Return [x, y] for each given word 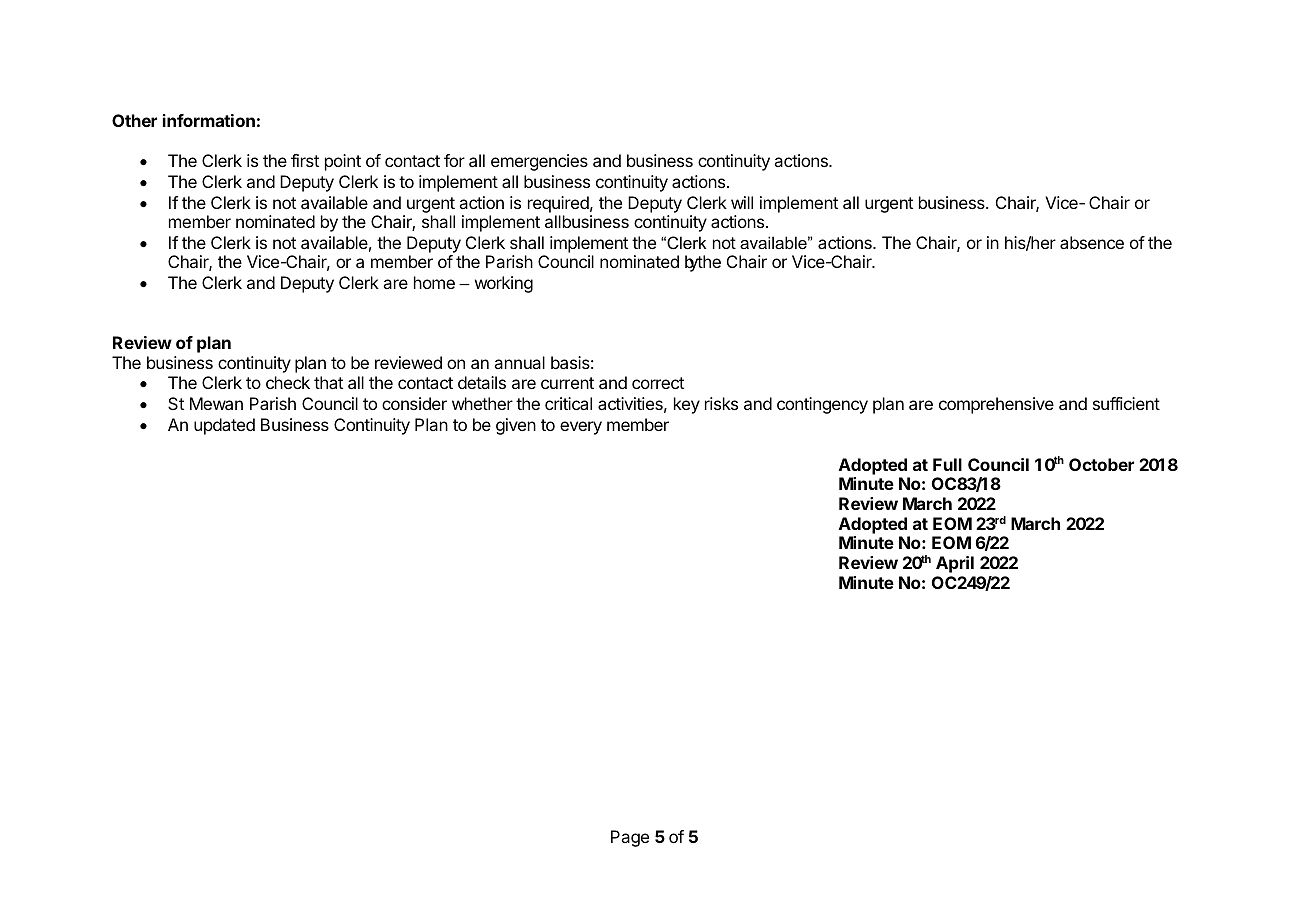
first [305, 160]
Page [630, 838]
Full [947, 464]
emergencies [539, 162]
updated [224, 426]
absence [1092, 242]
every [581, 428]
